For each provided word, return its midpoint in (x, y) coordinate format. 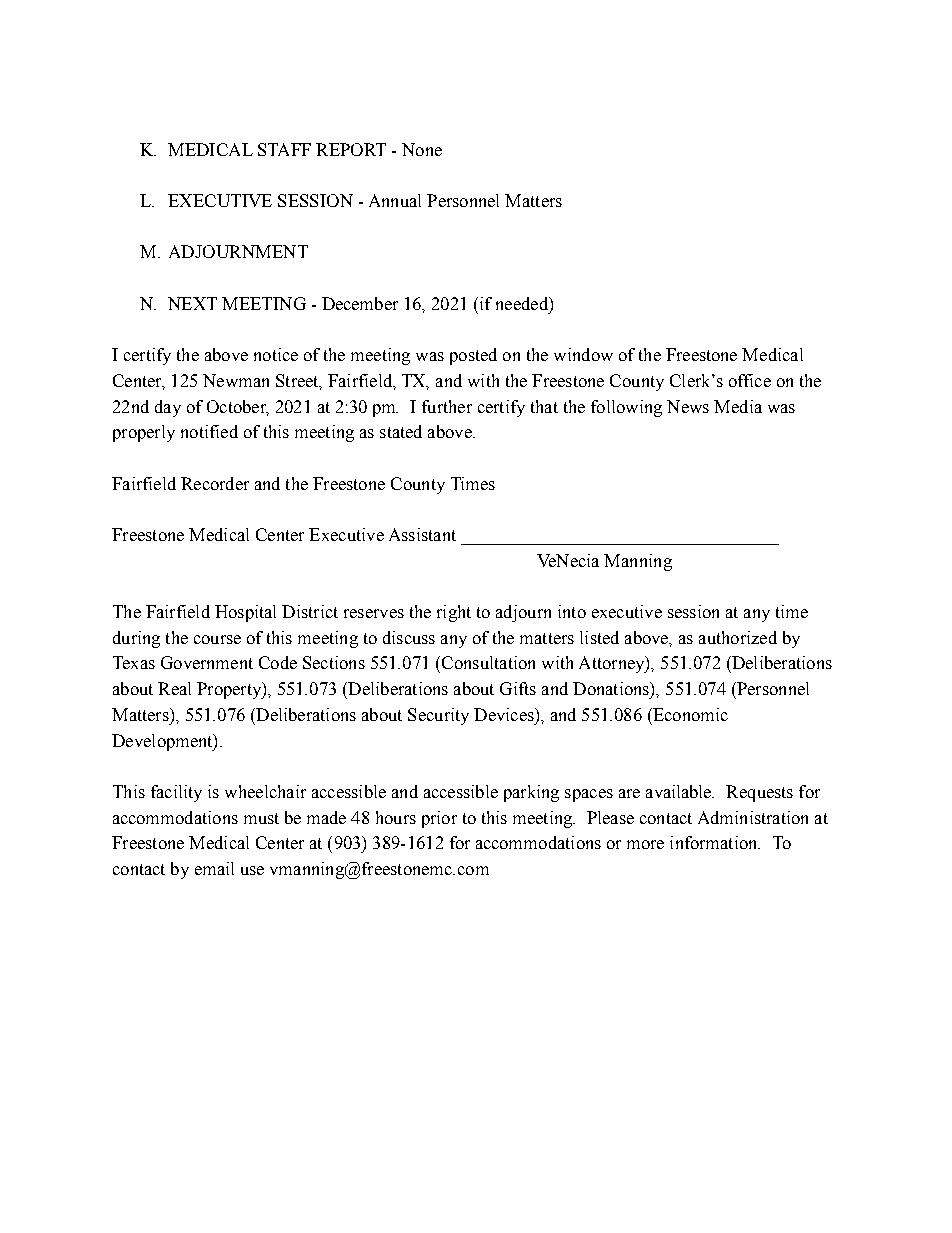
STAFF (284, 149)
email (214, 868)
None (422, 149)
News (688, 406)
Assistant (422, 534)
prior (439, 819)
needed (523, 303)
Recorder (215, 483)
